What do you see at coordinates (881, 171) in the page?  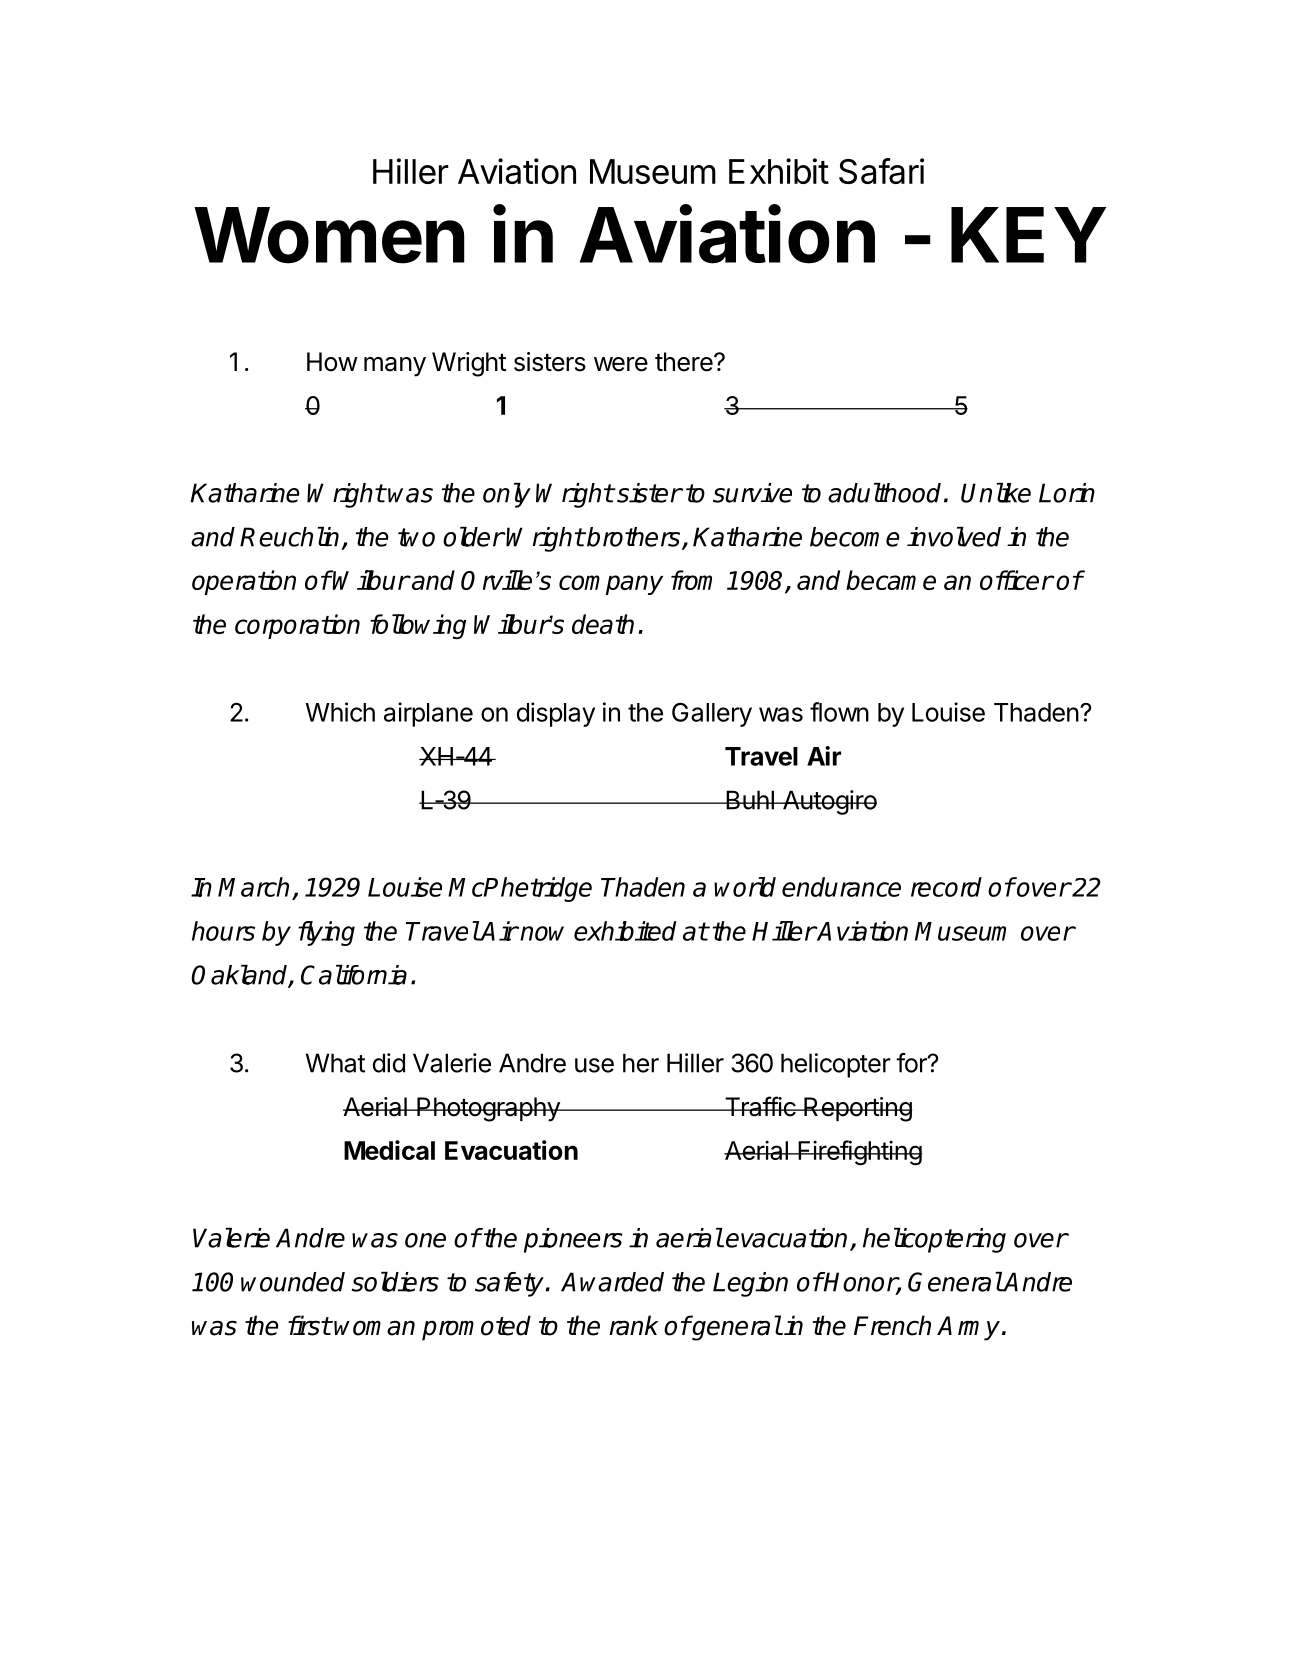 I see `Safari` at bounding box center [881, 171].
